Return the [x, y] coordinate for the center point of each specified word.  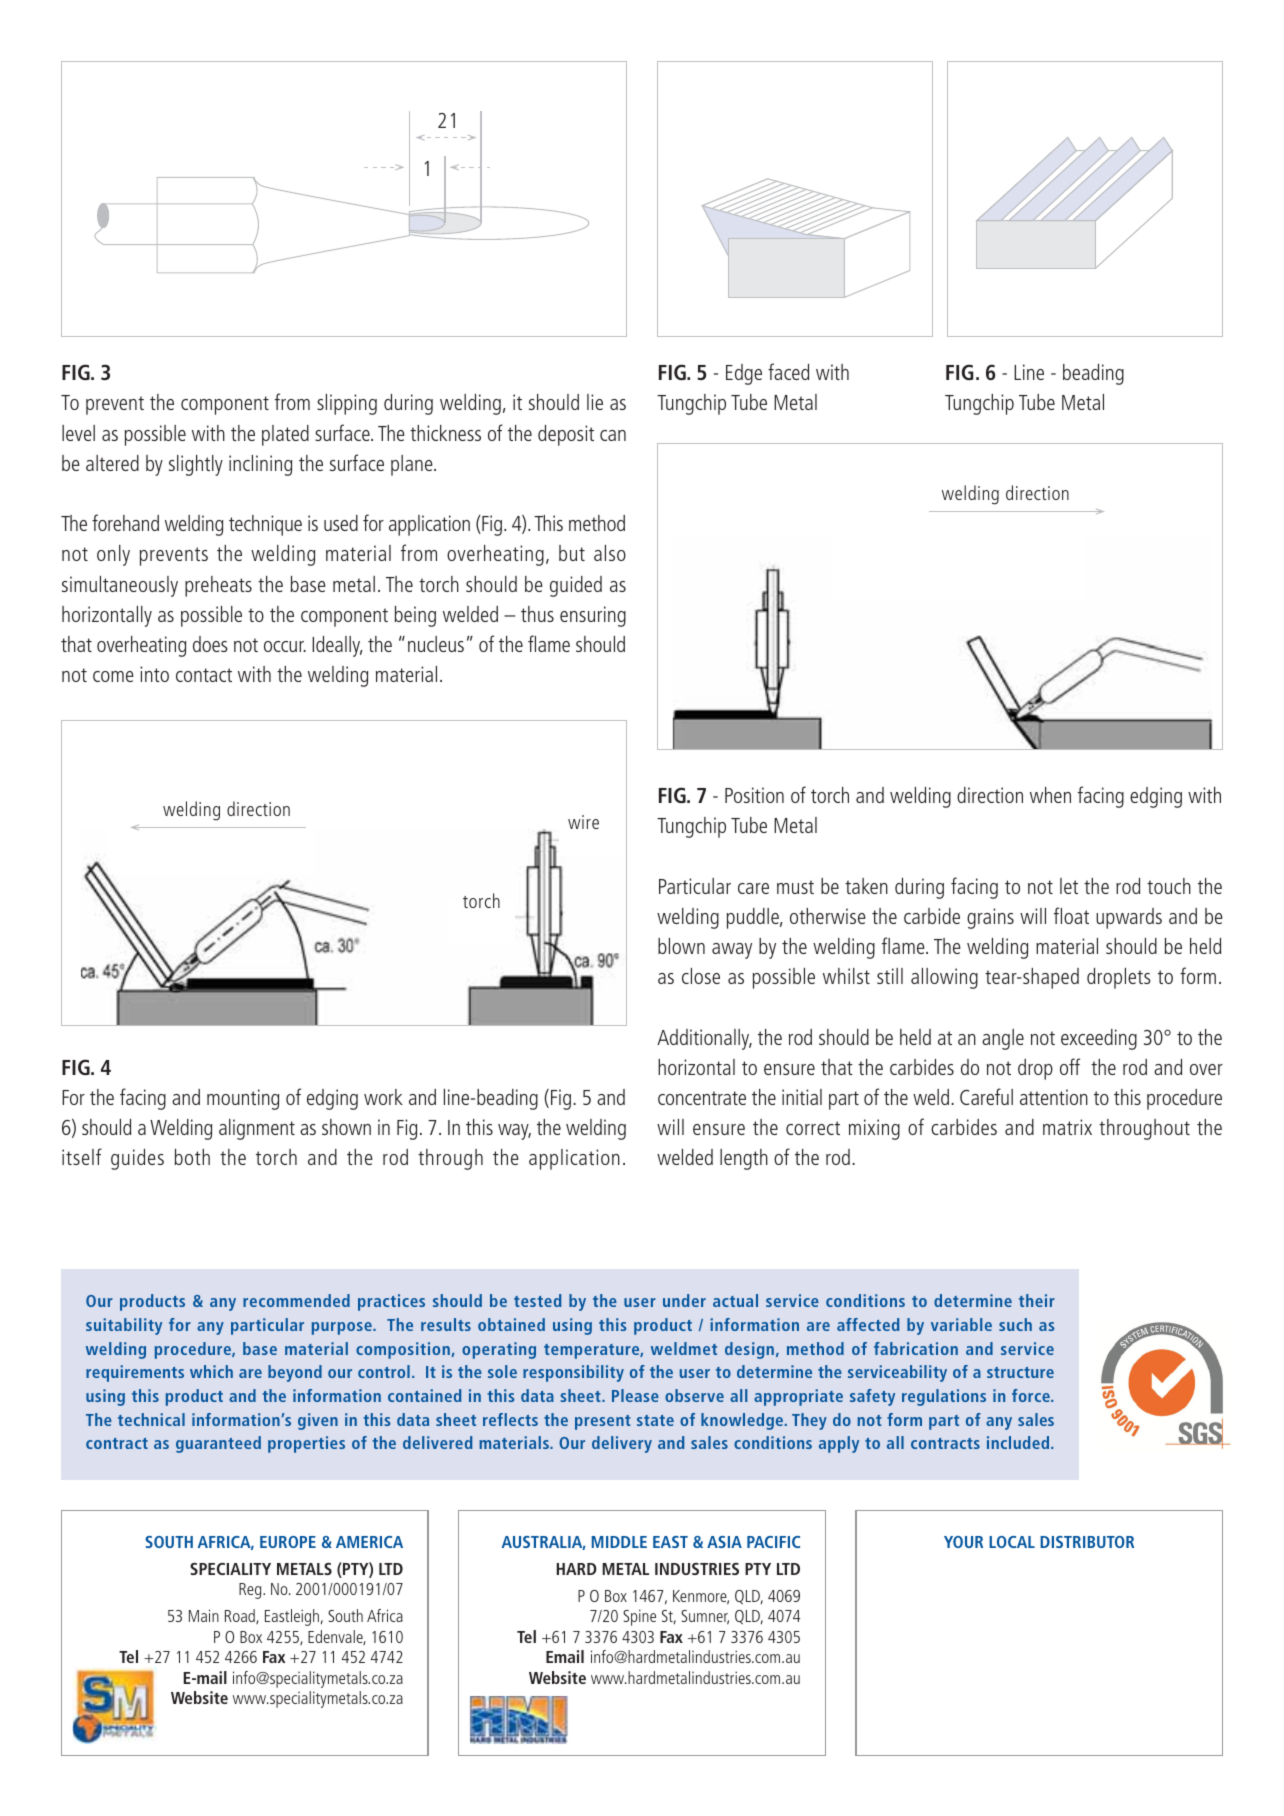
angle [1003, 1039]
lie [595, 402]
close [701, 976]
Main [204, 1615]
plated [285, 435]
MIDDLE [619, 1542]
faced [788, 371]
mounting [243, 1099]
